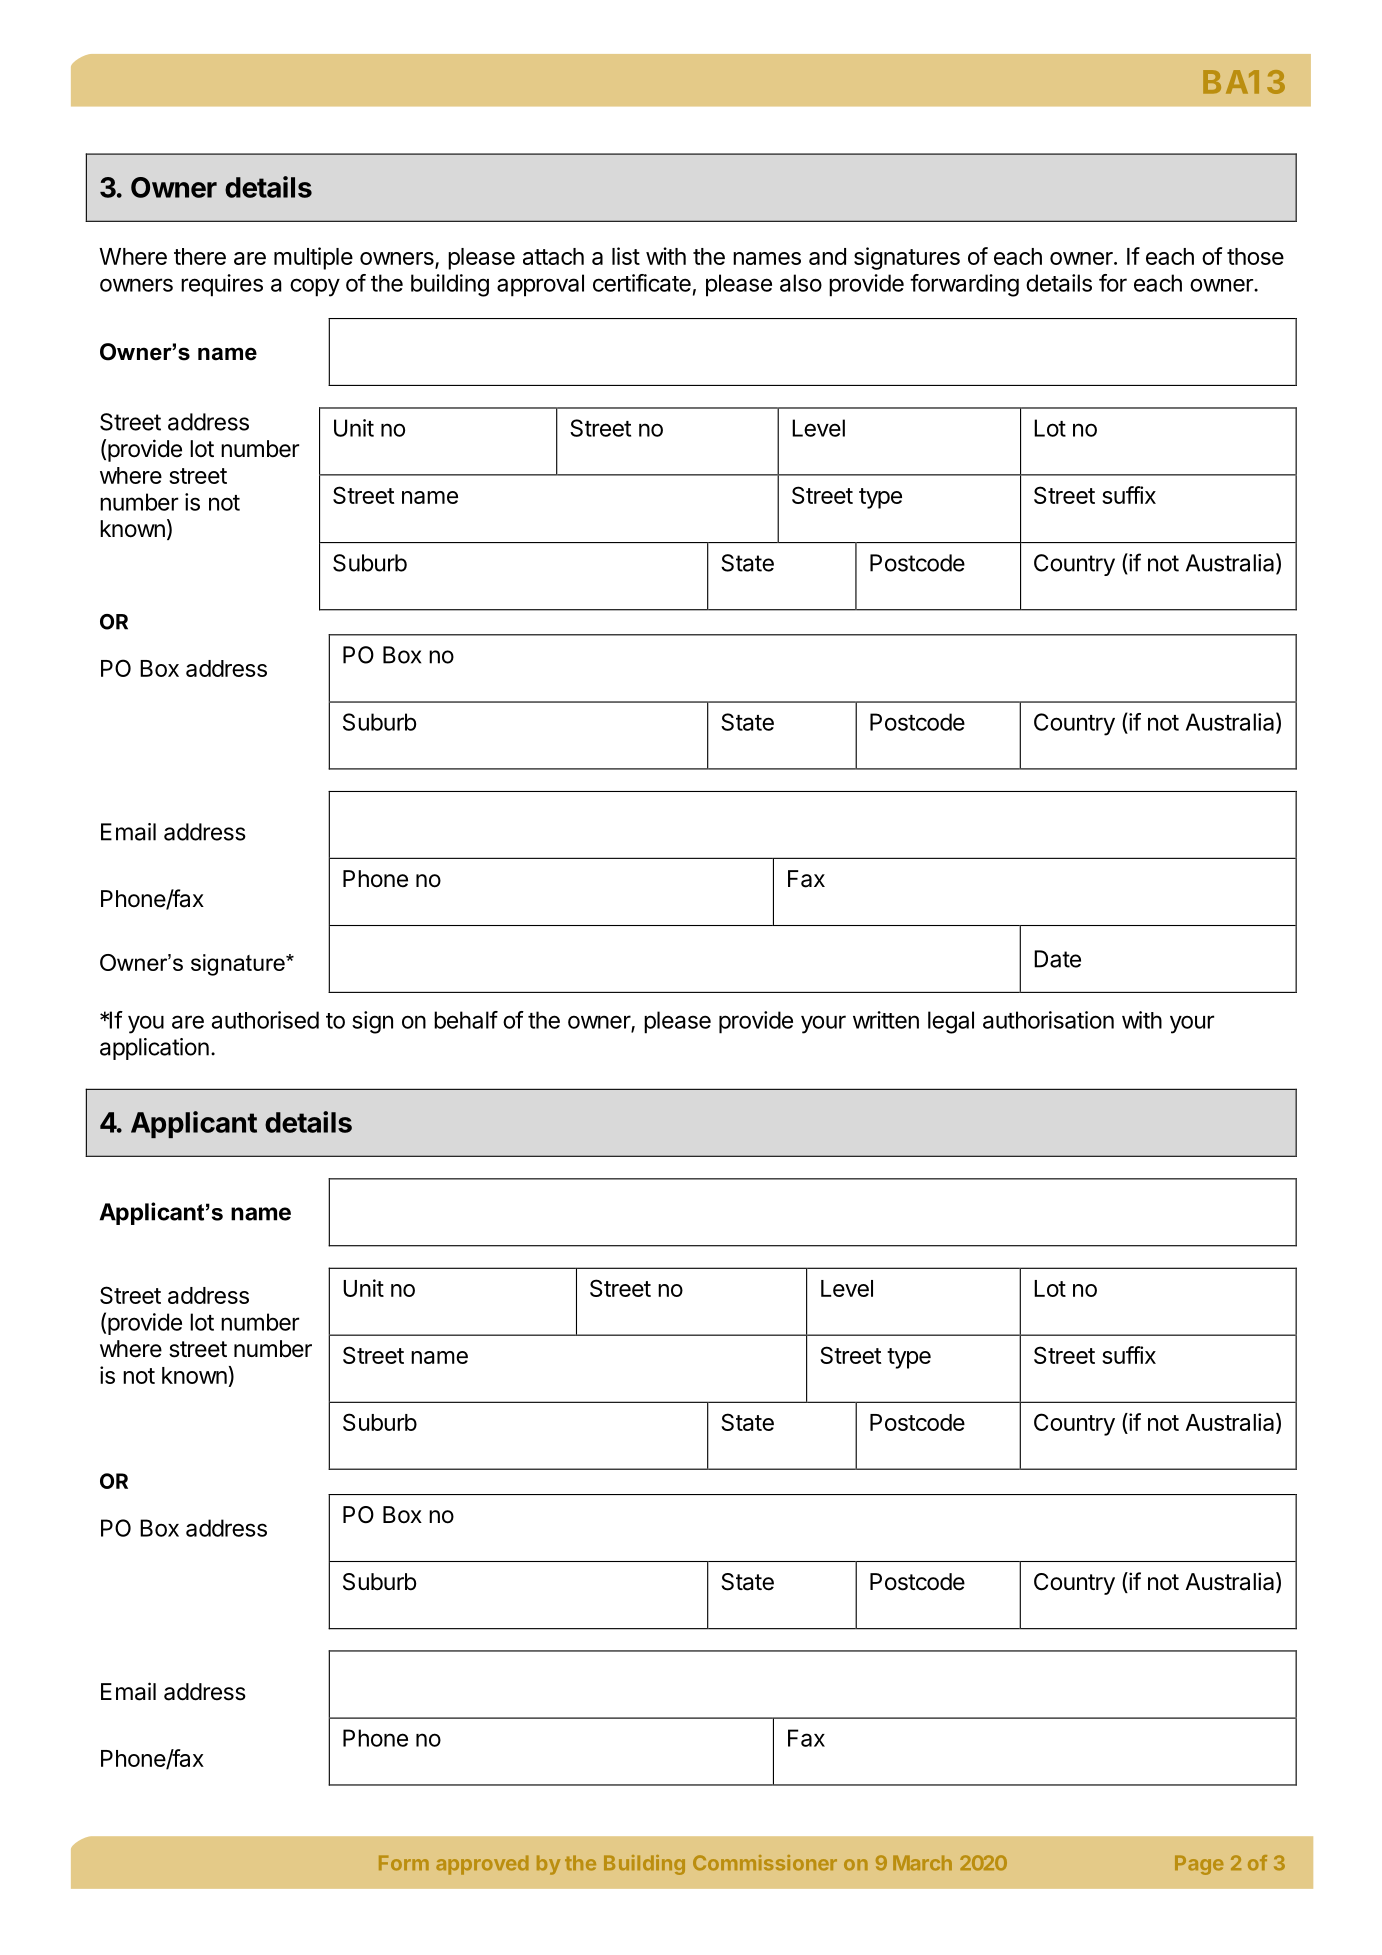 Image resolution: width=1382 pixels, height=1955 pixels. What do you see at coordinates (642, 283) in the page?
I see `certificate` at bounding box center [642, 283].
